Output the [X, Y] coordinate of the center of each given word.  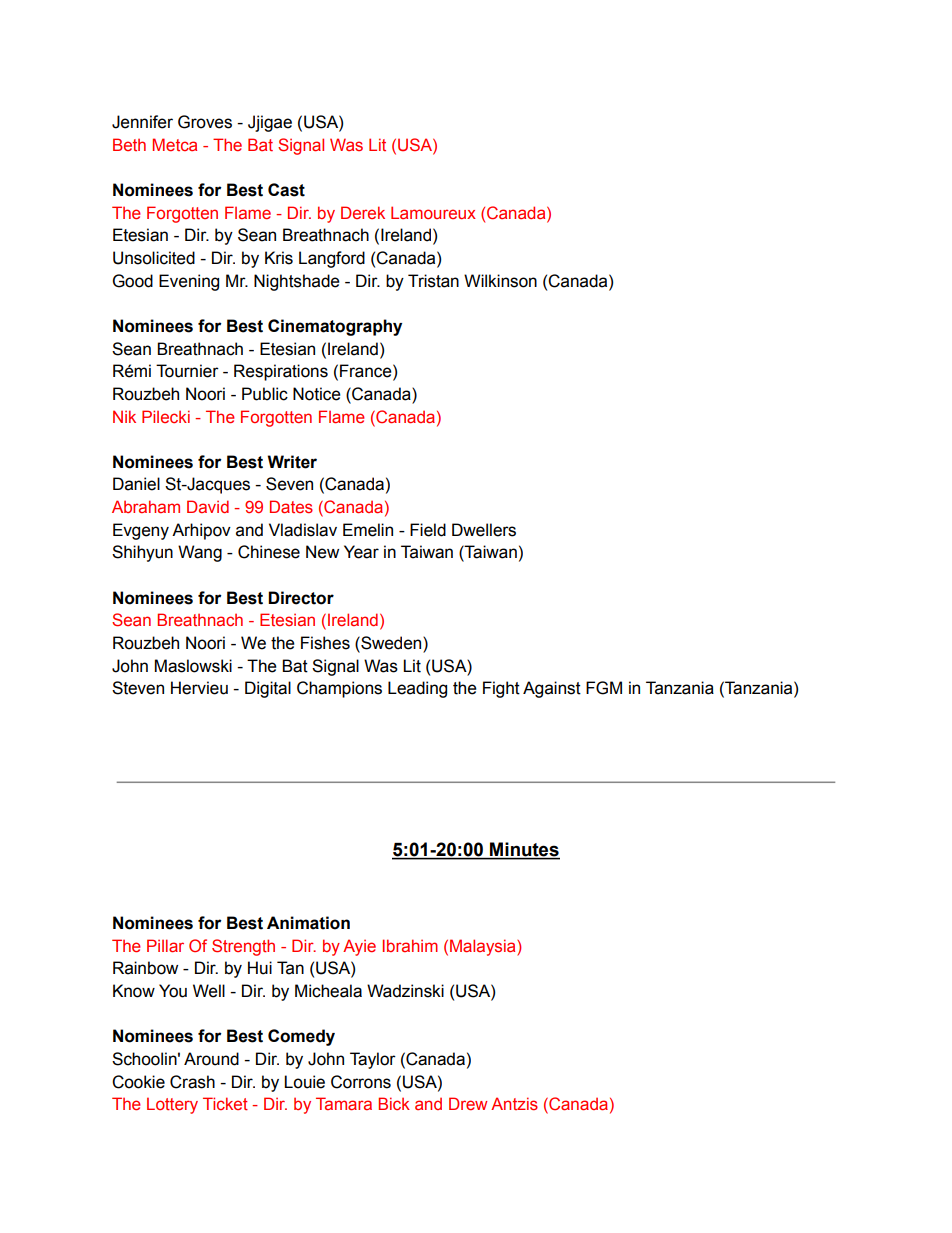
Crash [192, 1082]
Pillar [165, 945]
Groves [205, 122]
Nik [124, 416]
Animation [308, 923]
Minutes [524, 850]
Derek [363, 212]
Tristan [433, 281]
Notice [317, 394]
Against [552, 689]
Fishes [325, 643]
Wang [200, 553]
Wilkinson [500, 281]
